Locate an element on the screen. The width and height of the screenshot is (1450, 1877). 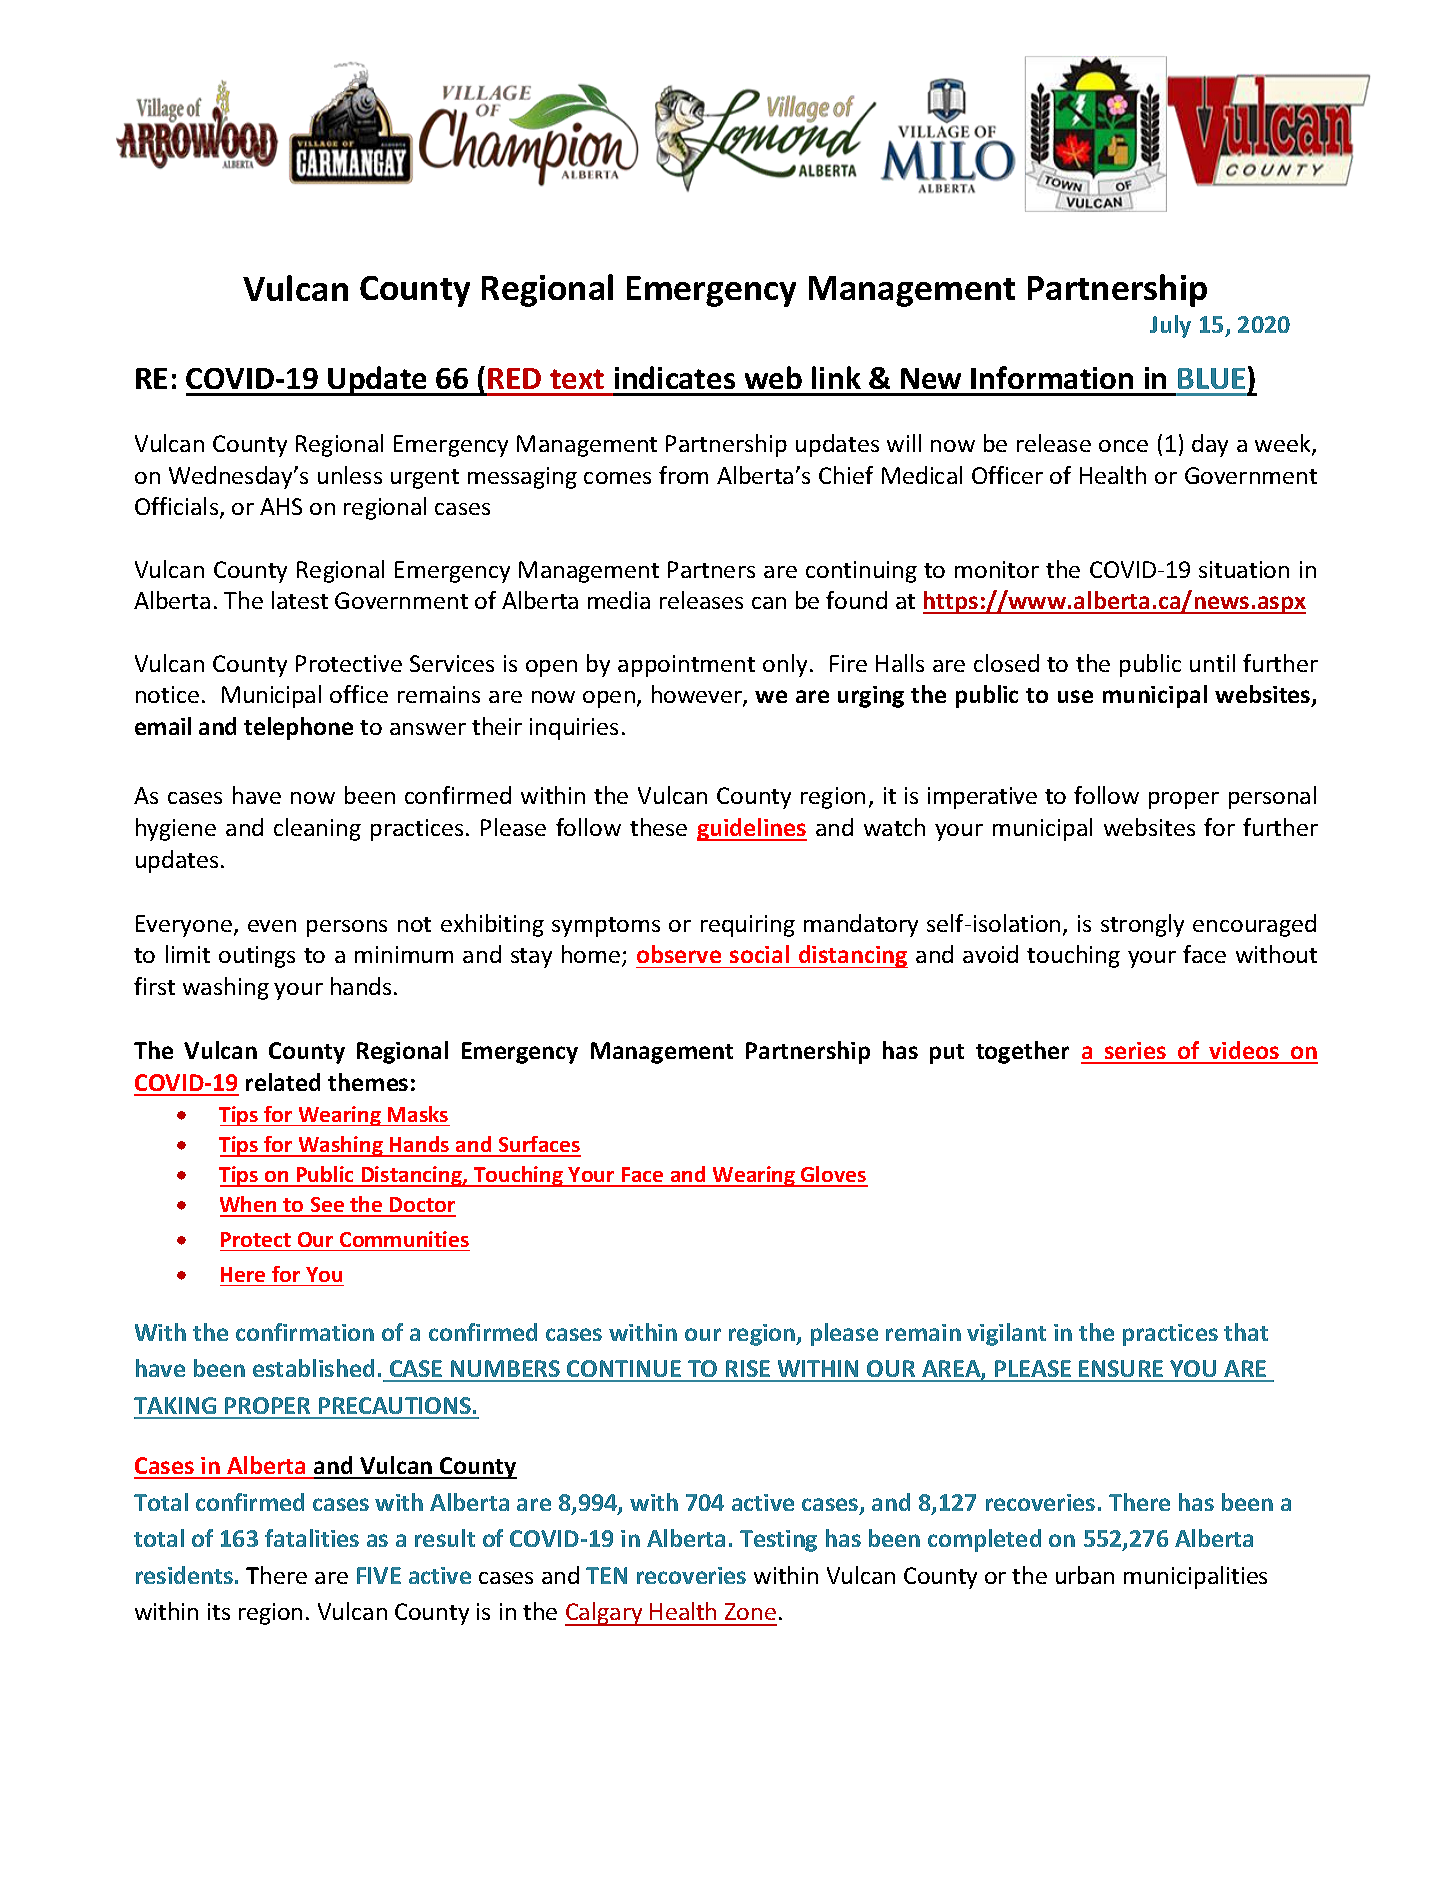
outings is located at coordinates (257, 957).
